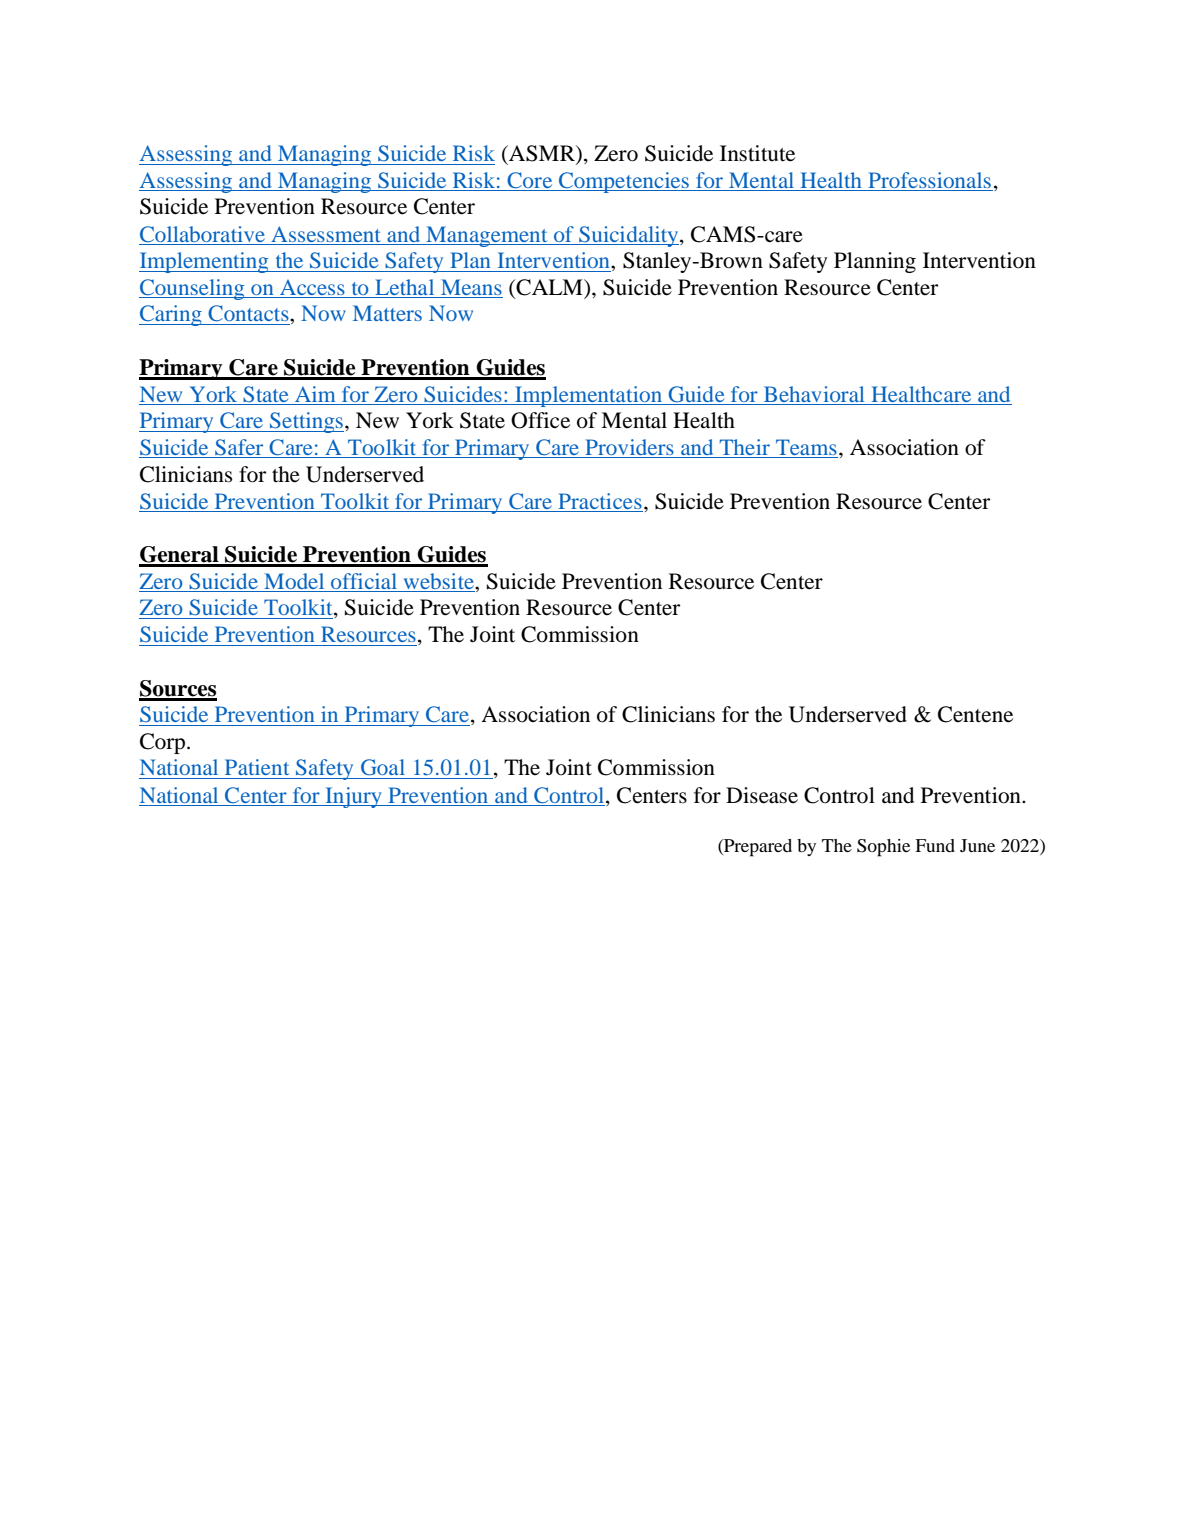  Describe the element at coordinates (353, 797) in the document. I see `Injury` at that location.
